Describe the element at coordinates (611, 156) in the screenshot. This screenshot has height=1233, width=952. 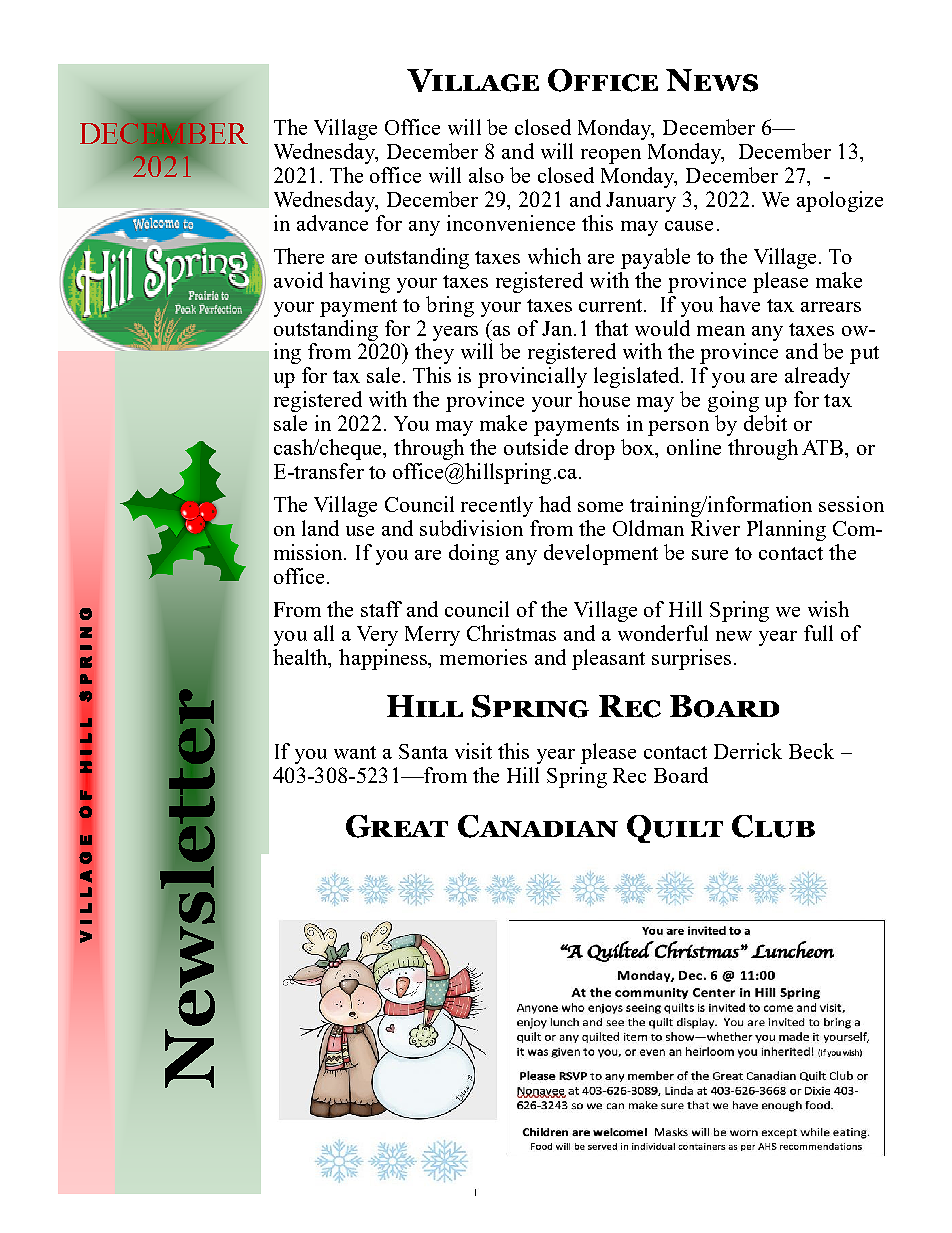
I see `reopen` at that location.
